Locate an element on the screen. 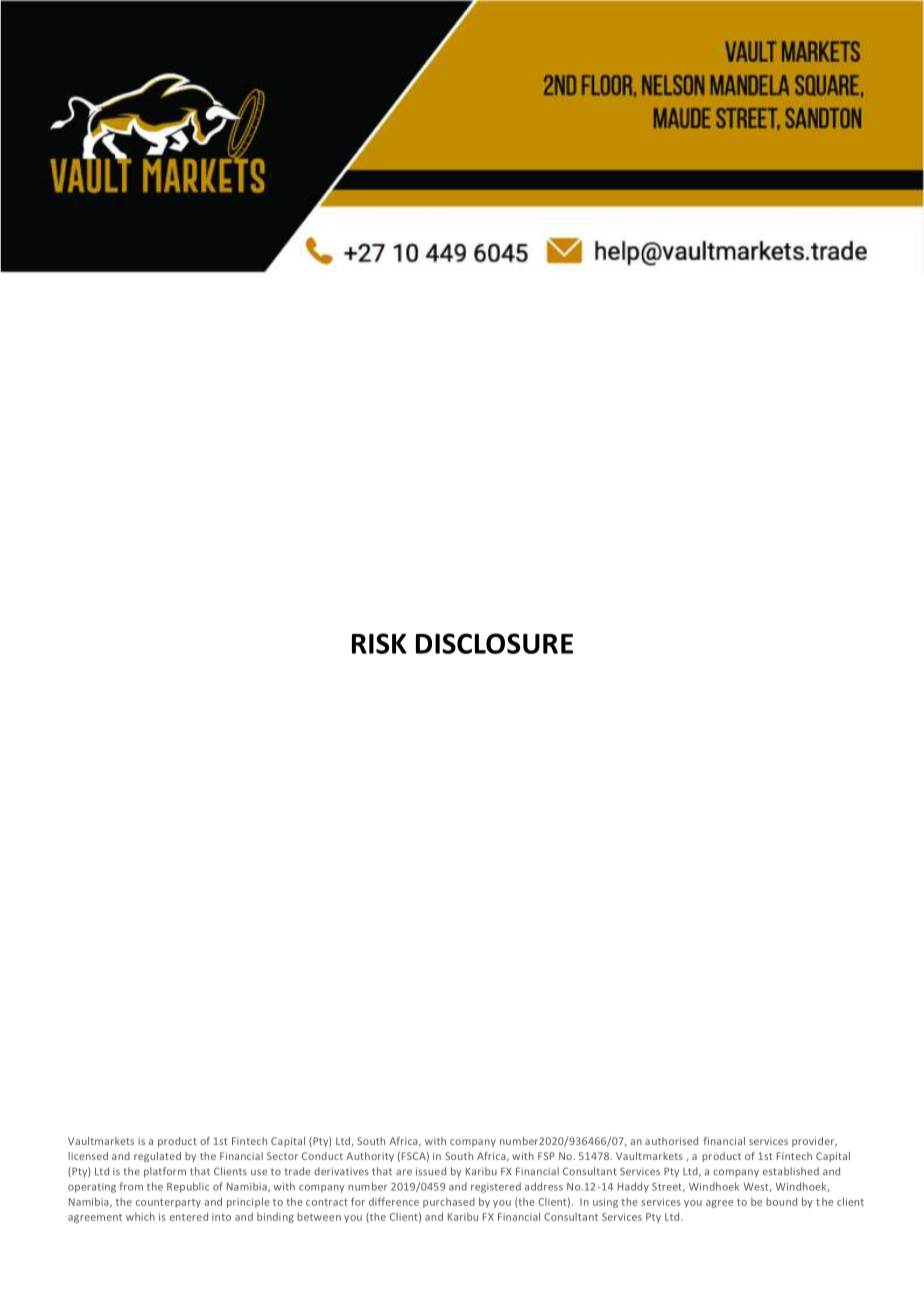 The height and width of the screenshot is (1308, 924). counterparty is located at coordinates (168, 1203).
